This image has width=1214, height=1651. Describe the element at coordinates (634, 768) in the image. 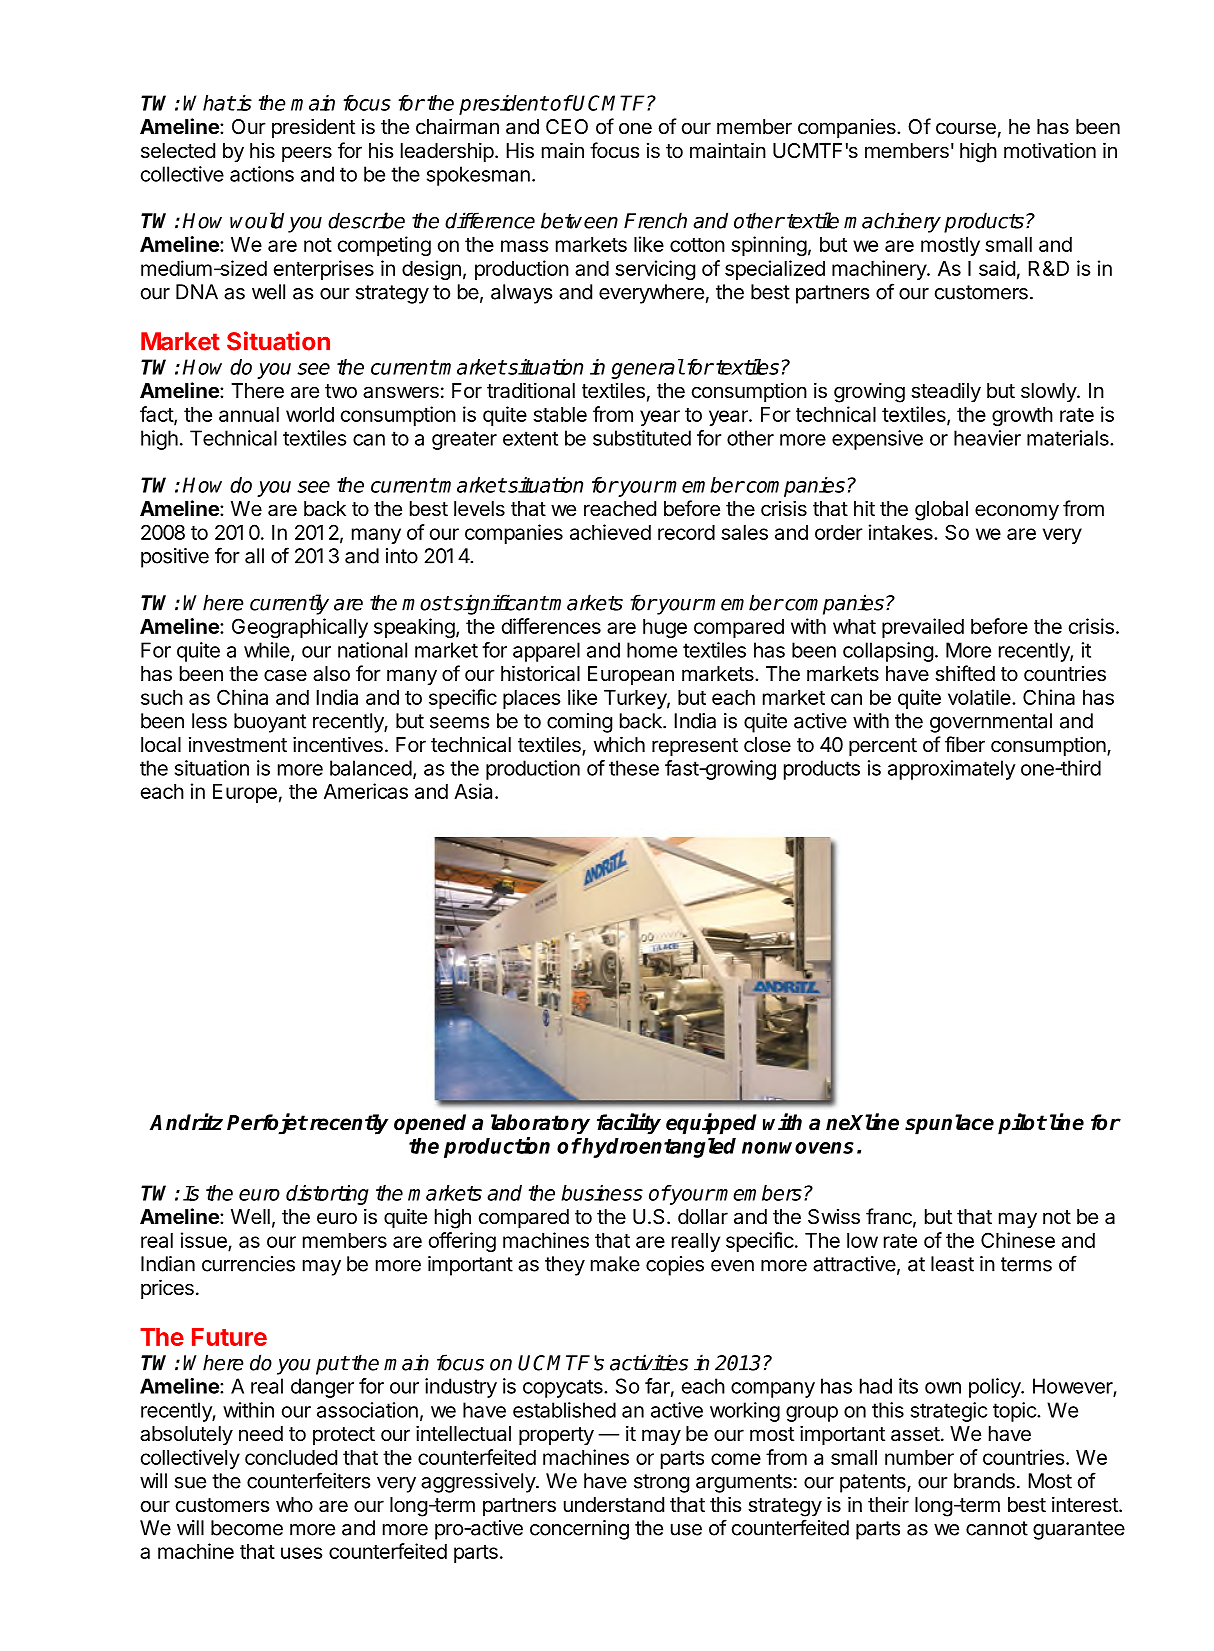

I see `these` at that location.
